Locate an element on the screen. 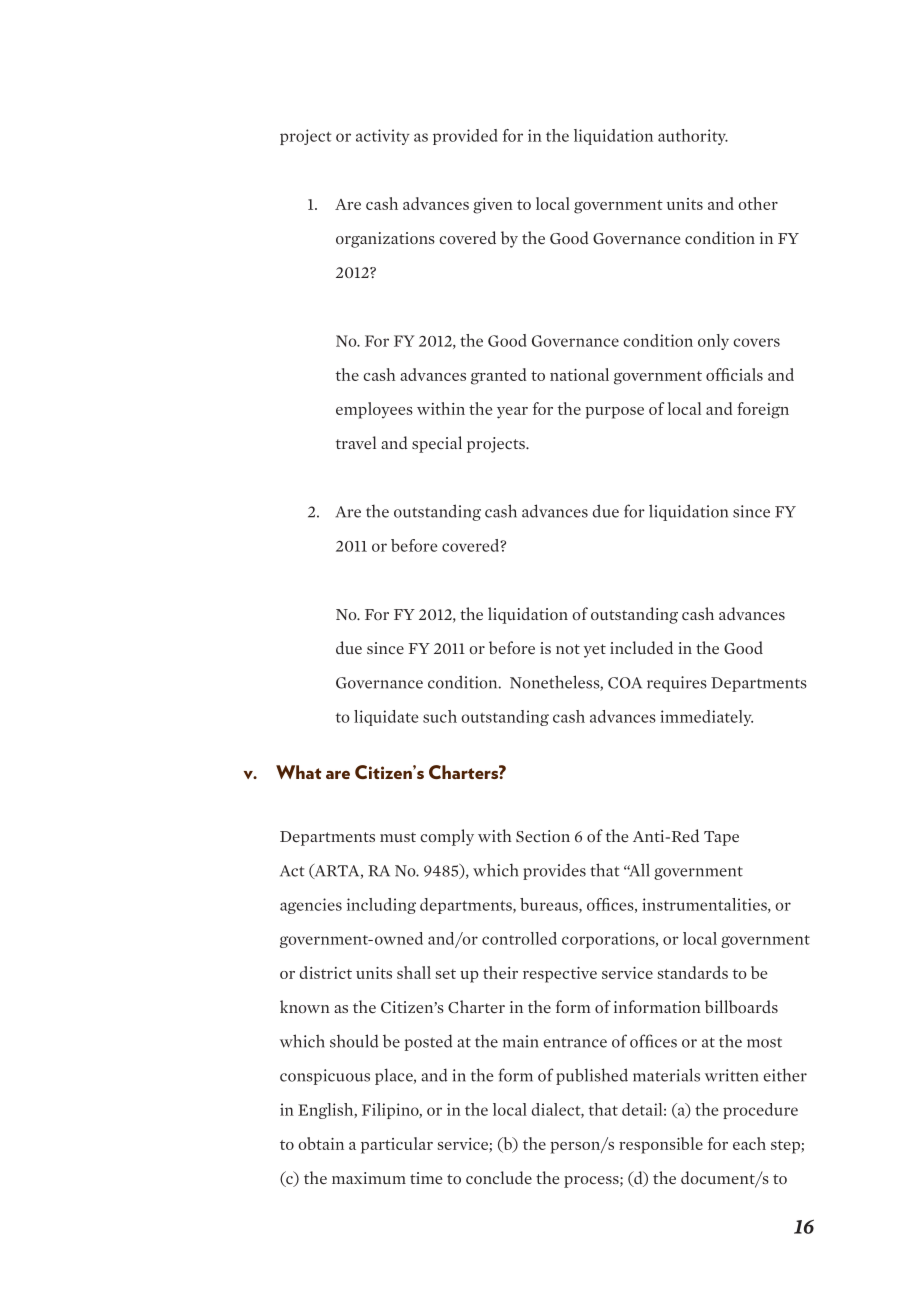  year is located at coordinates (512, 413).
